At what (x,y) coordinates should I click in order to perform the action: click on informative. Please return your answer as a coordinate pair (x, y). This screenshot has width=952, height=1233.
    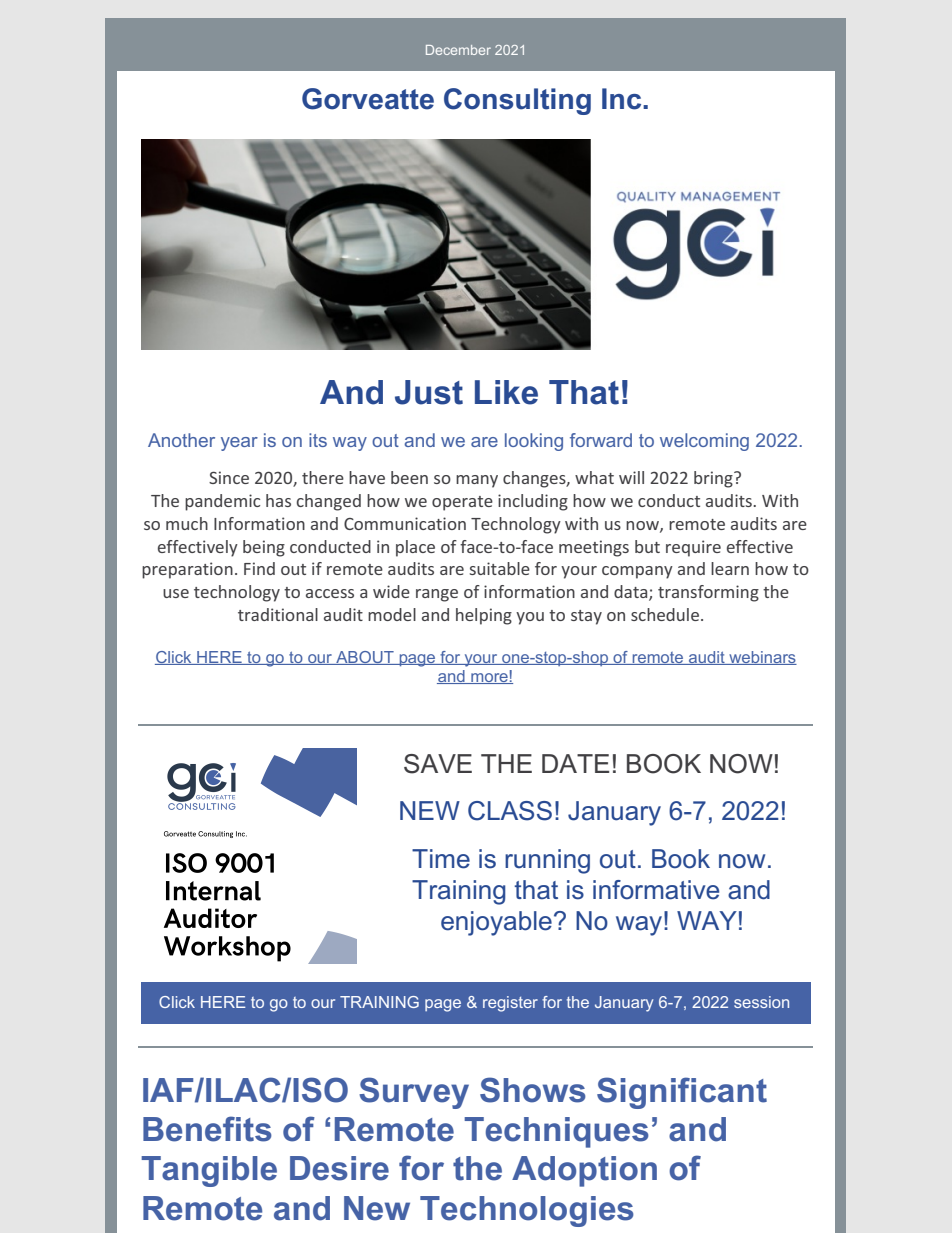
    Looking at the image, I should click on (656, 890).
